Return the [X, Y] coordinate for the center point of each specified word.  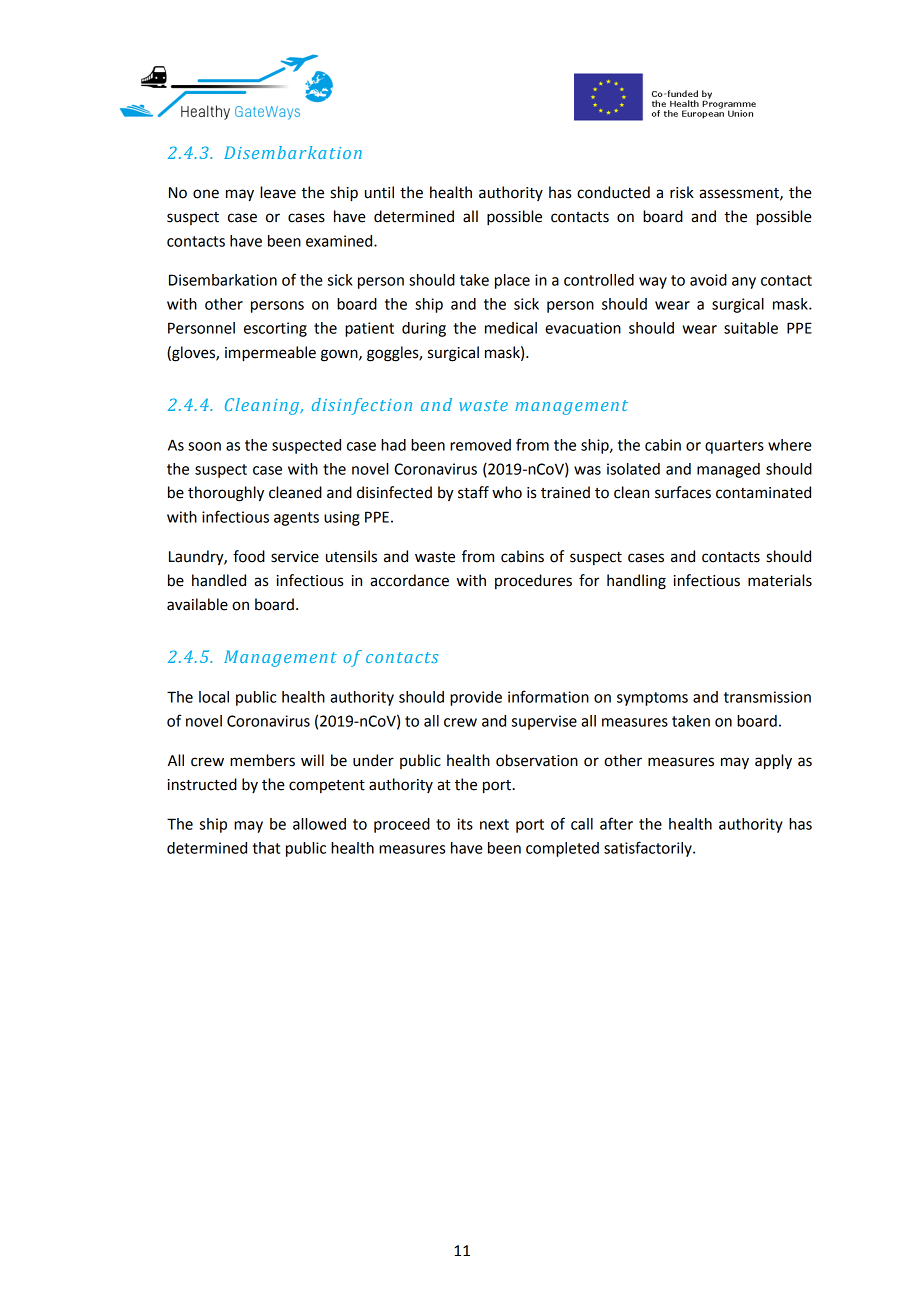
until [379, 192]
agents [296, 519]
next [494, 824]
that [266, 848]
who [507, 492]
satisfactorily [649, 849]
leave [278, 192]
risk [682, 192]
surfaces [683, 492]
